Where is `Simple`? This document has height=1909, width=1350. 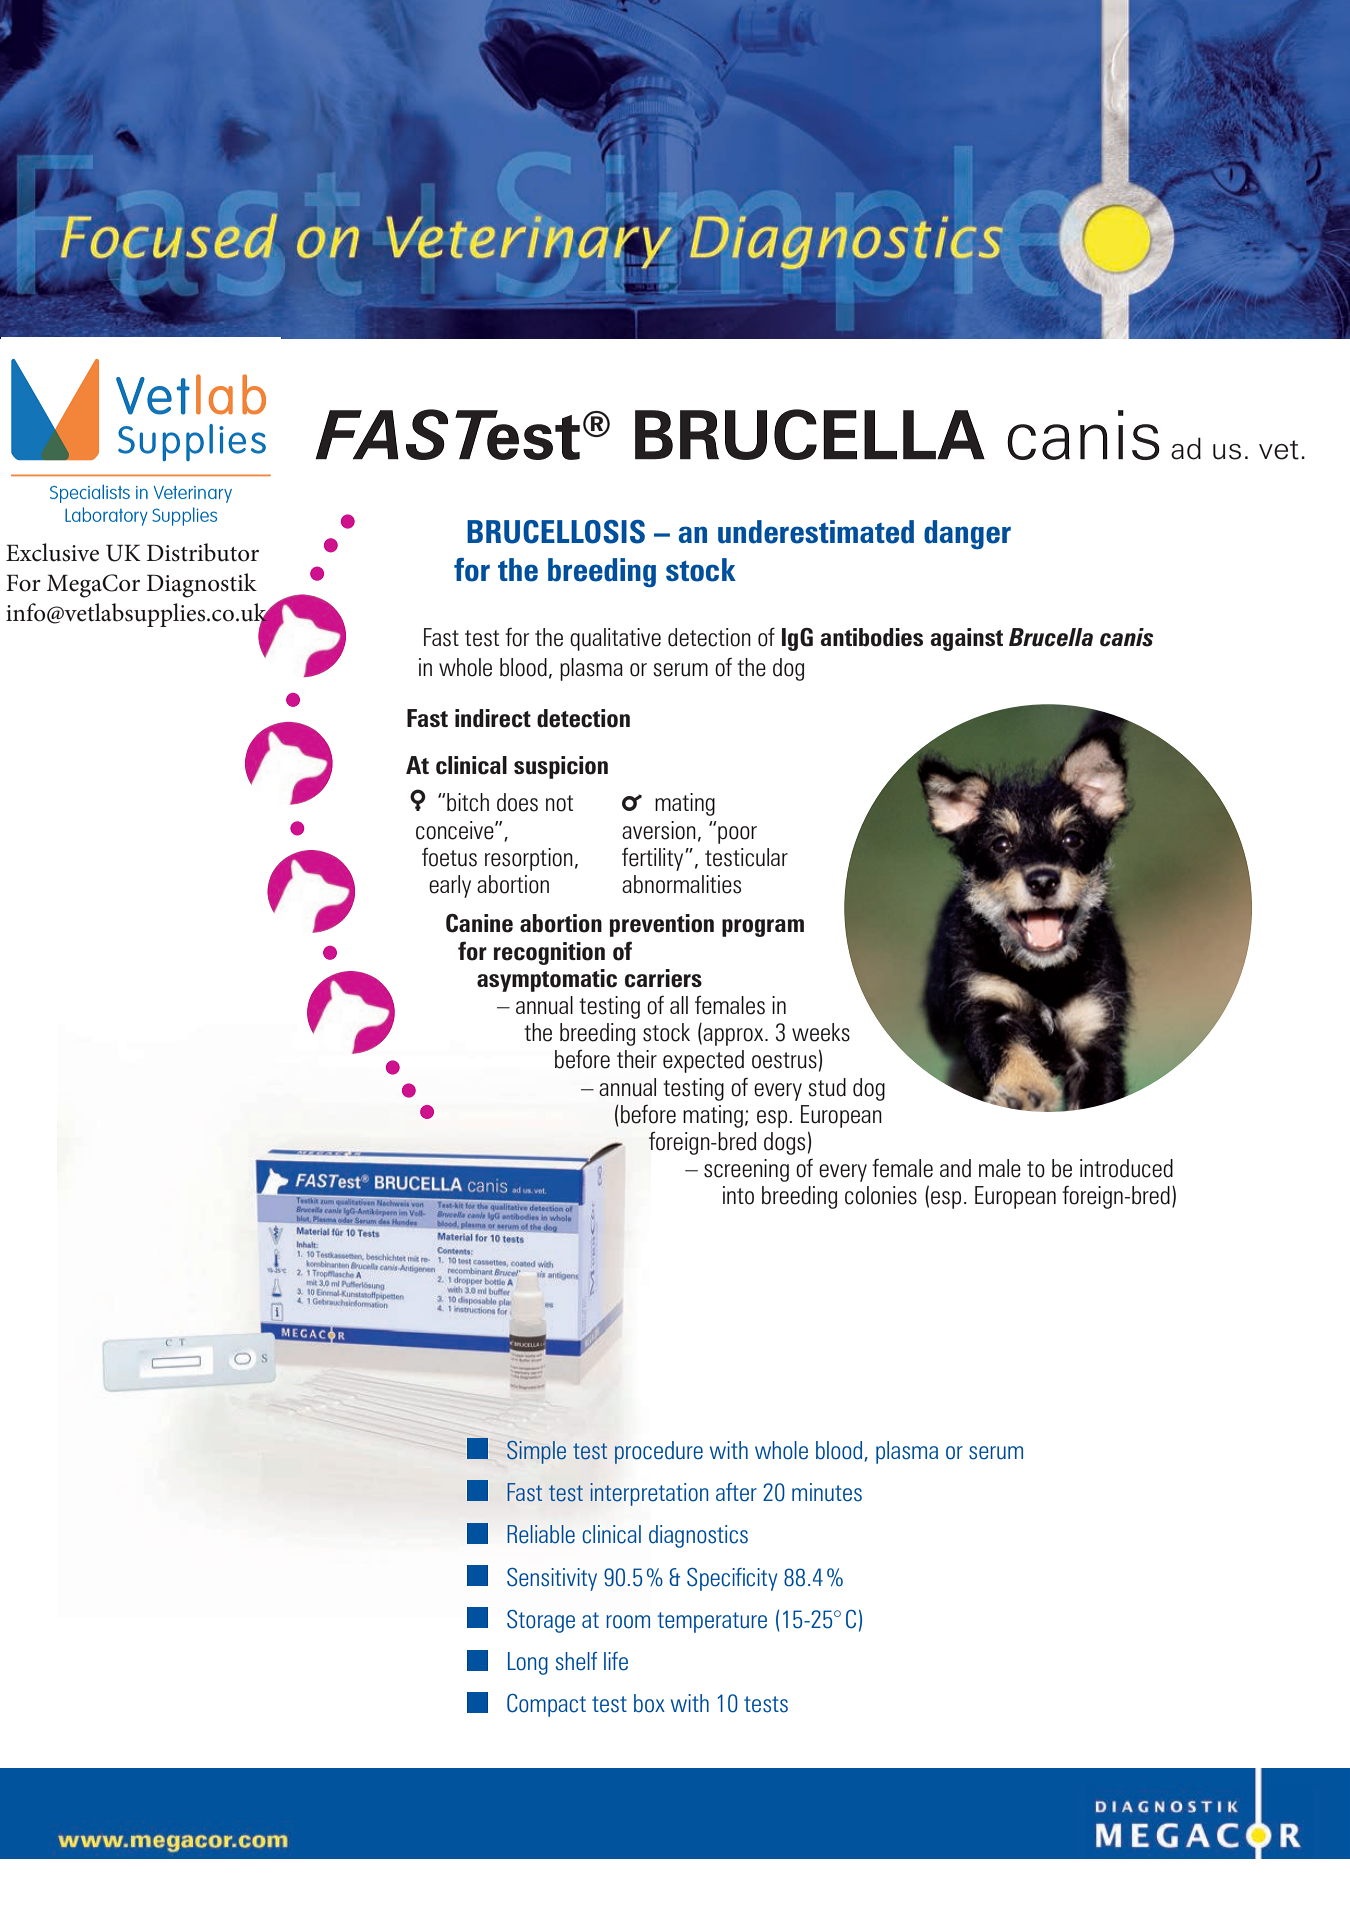
Simple is located at coordinates (536, 1452).
